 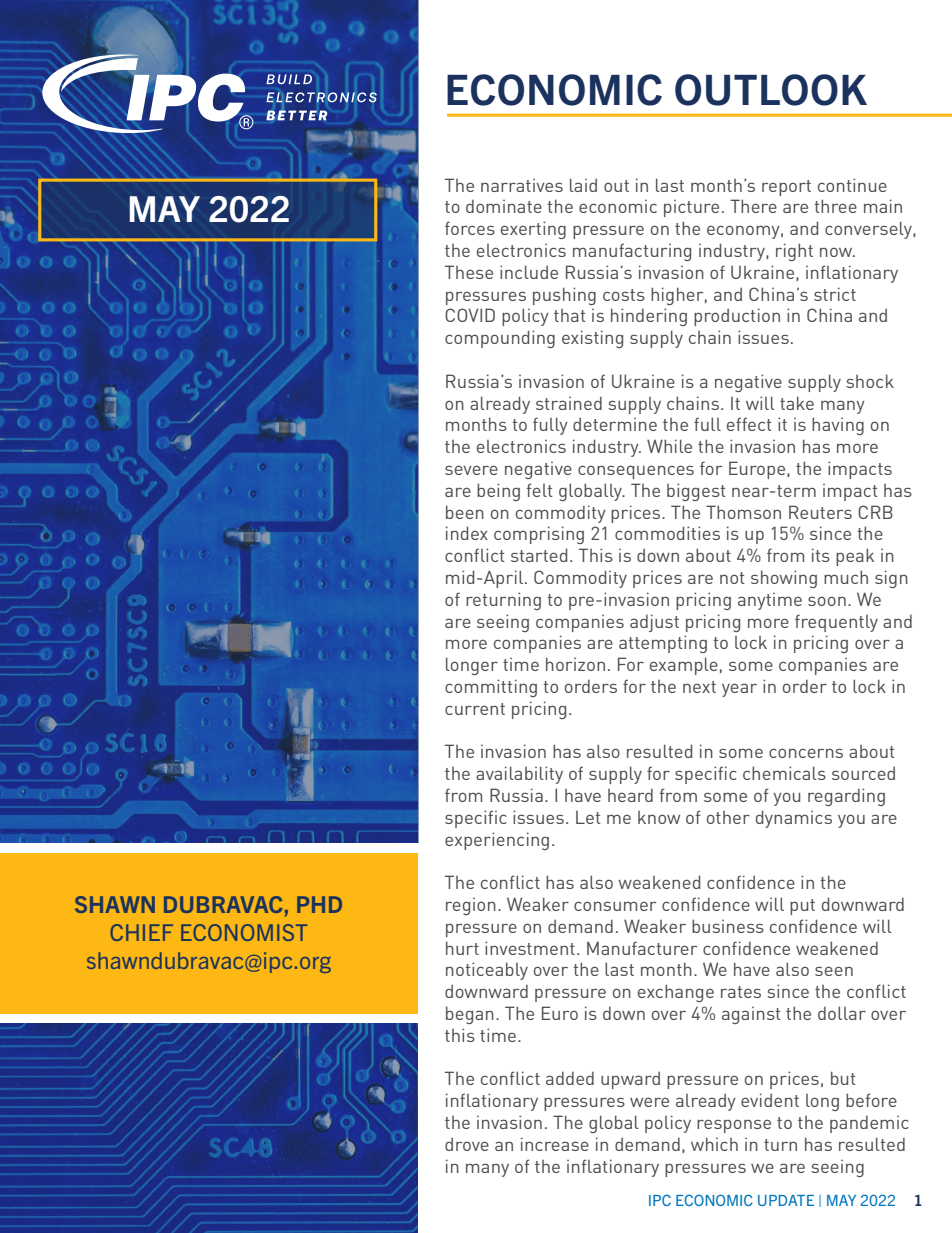 What do you see at coordinates (771, 90) in the screenshot?
I see `OUTLOOK` at bounding box center [771, 90].
